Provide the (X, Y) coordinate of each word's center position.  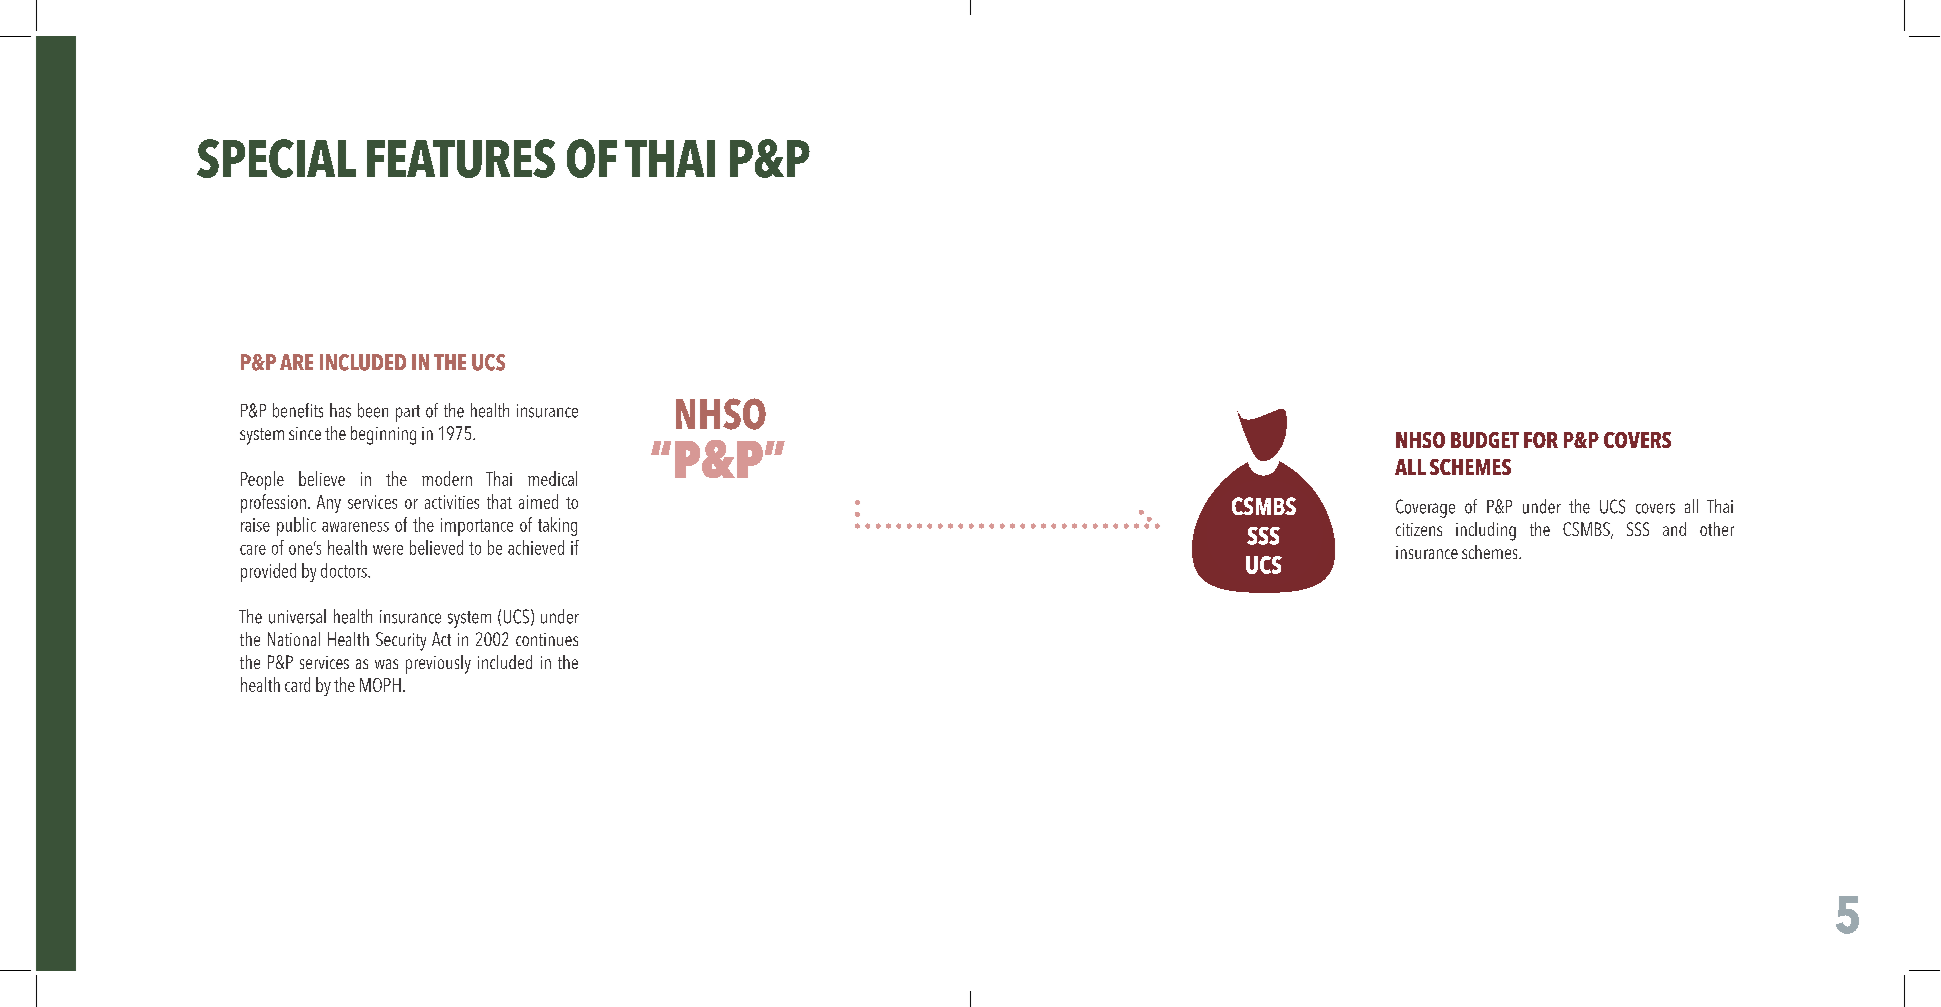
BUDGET (1485, 440)
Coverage (1425, 508)
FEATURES (461, 158)
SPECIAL (276, 158)
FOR (1541, 440)
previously (438, 664)
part (408, 413)
